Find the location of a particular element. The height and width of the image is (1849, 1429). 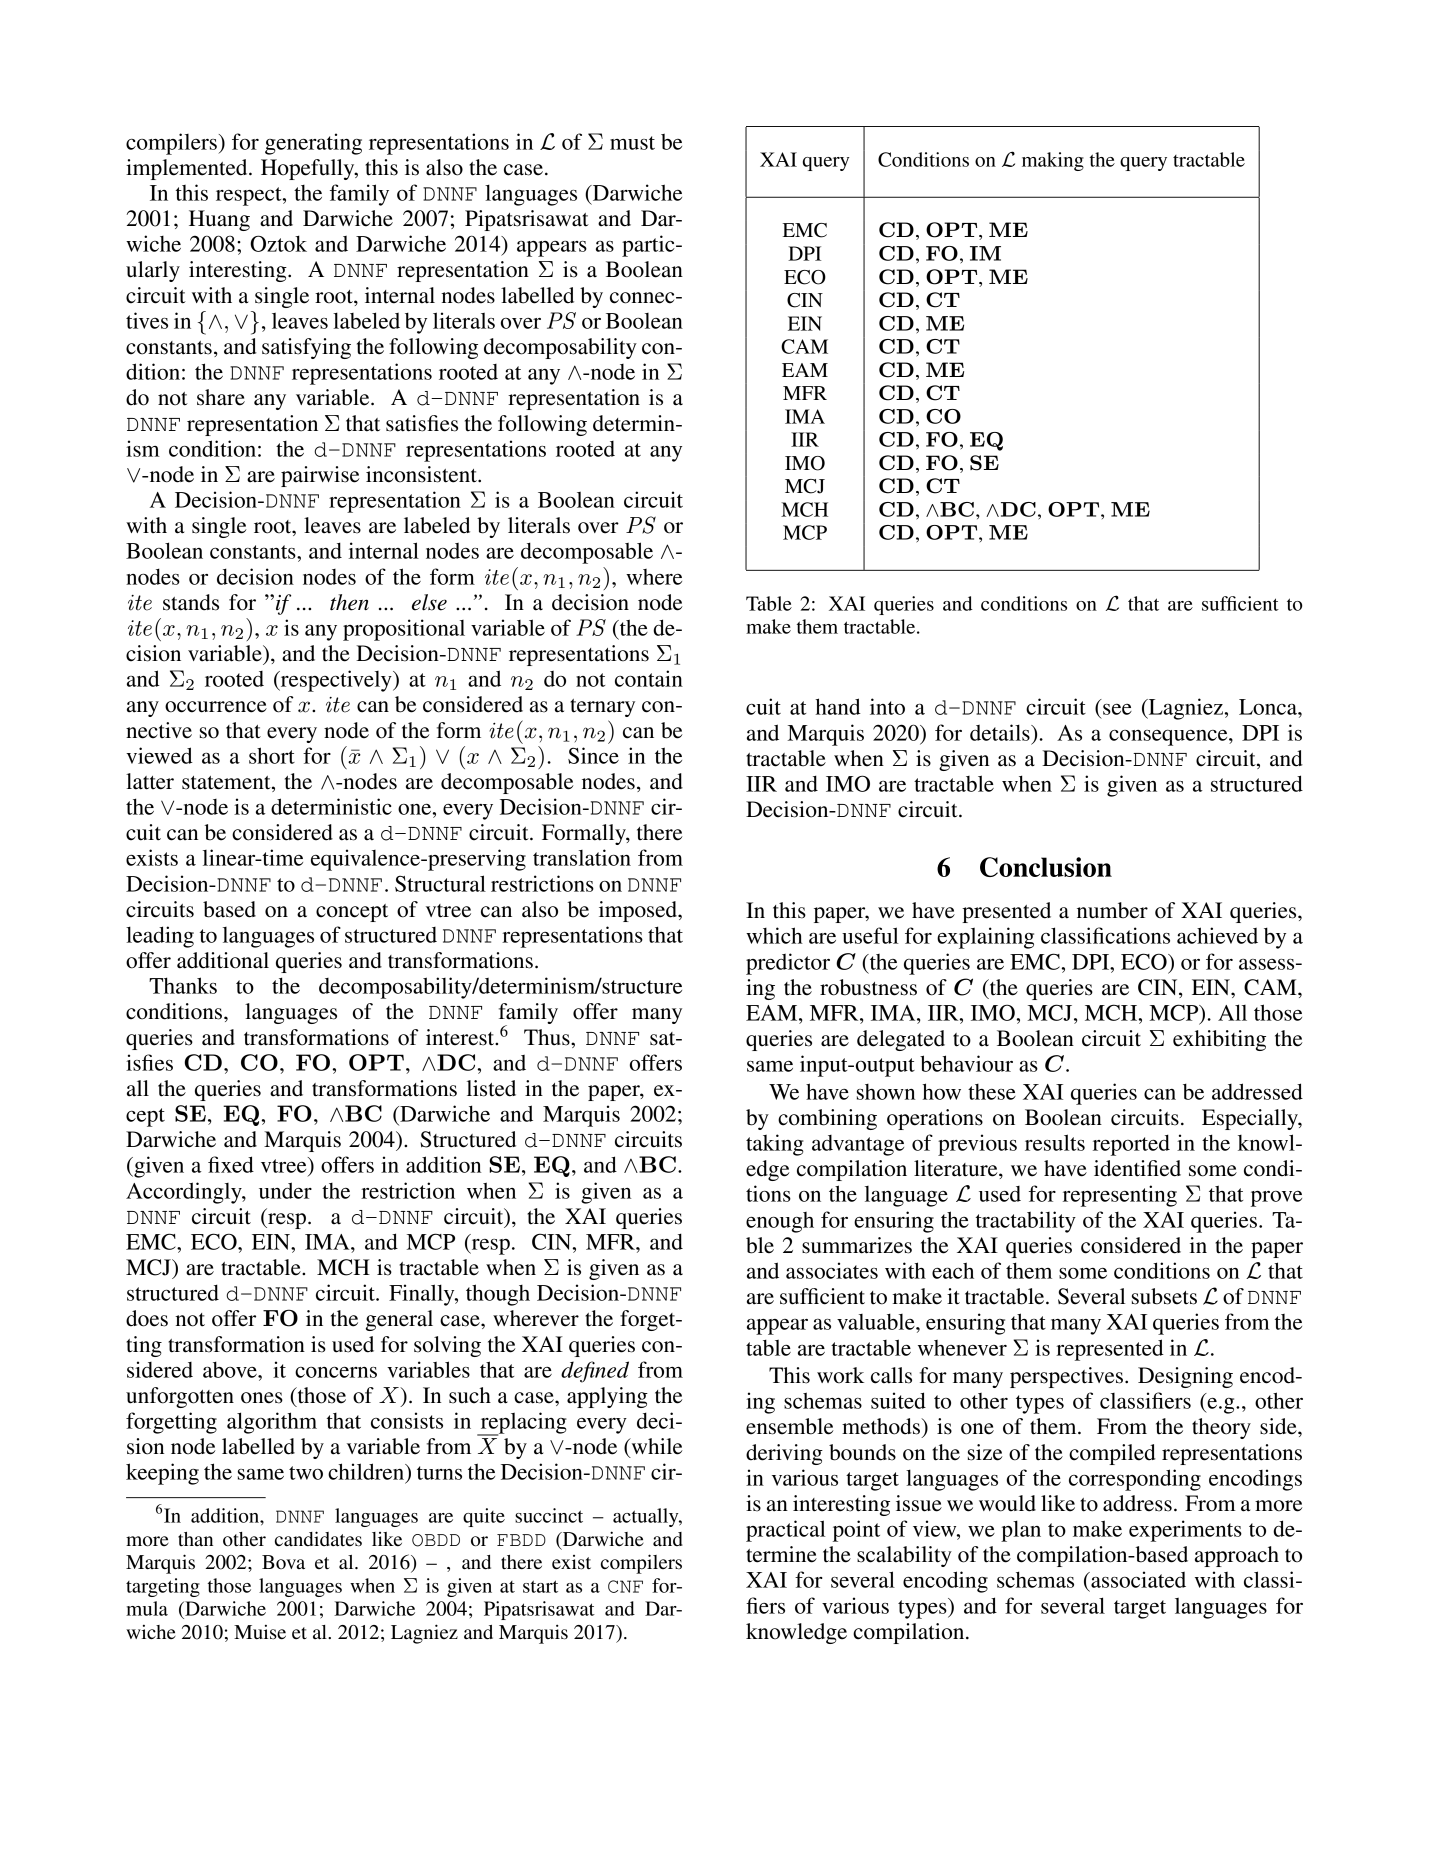

identified is located at coordinates (1137, 1168).
